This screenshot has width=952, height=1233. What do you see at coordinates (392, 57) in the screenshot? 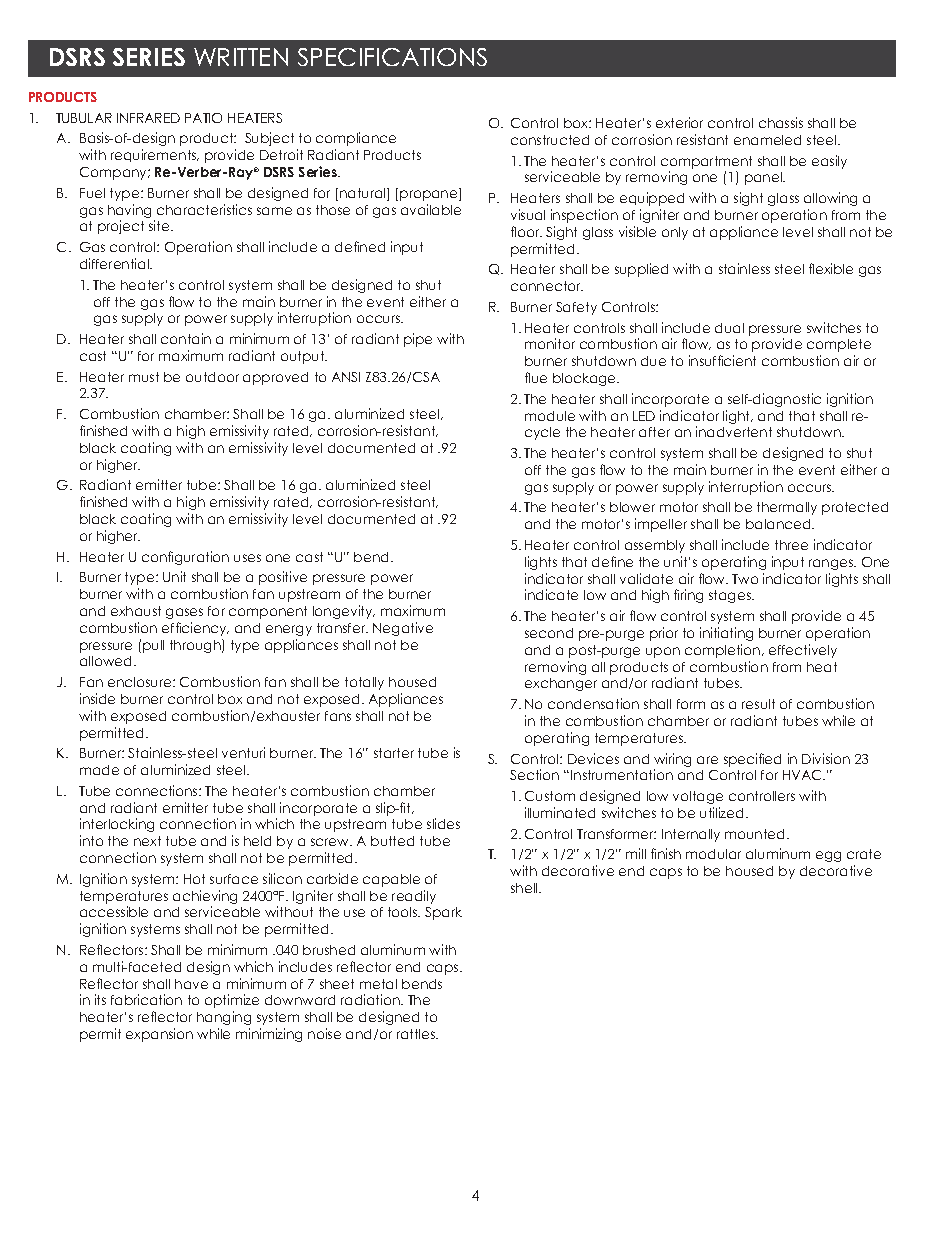
I see `SPECIFICATIONS` at bounding box center [392, 57].
